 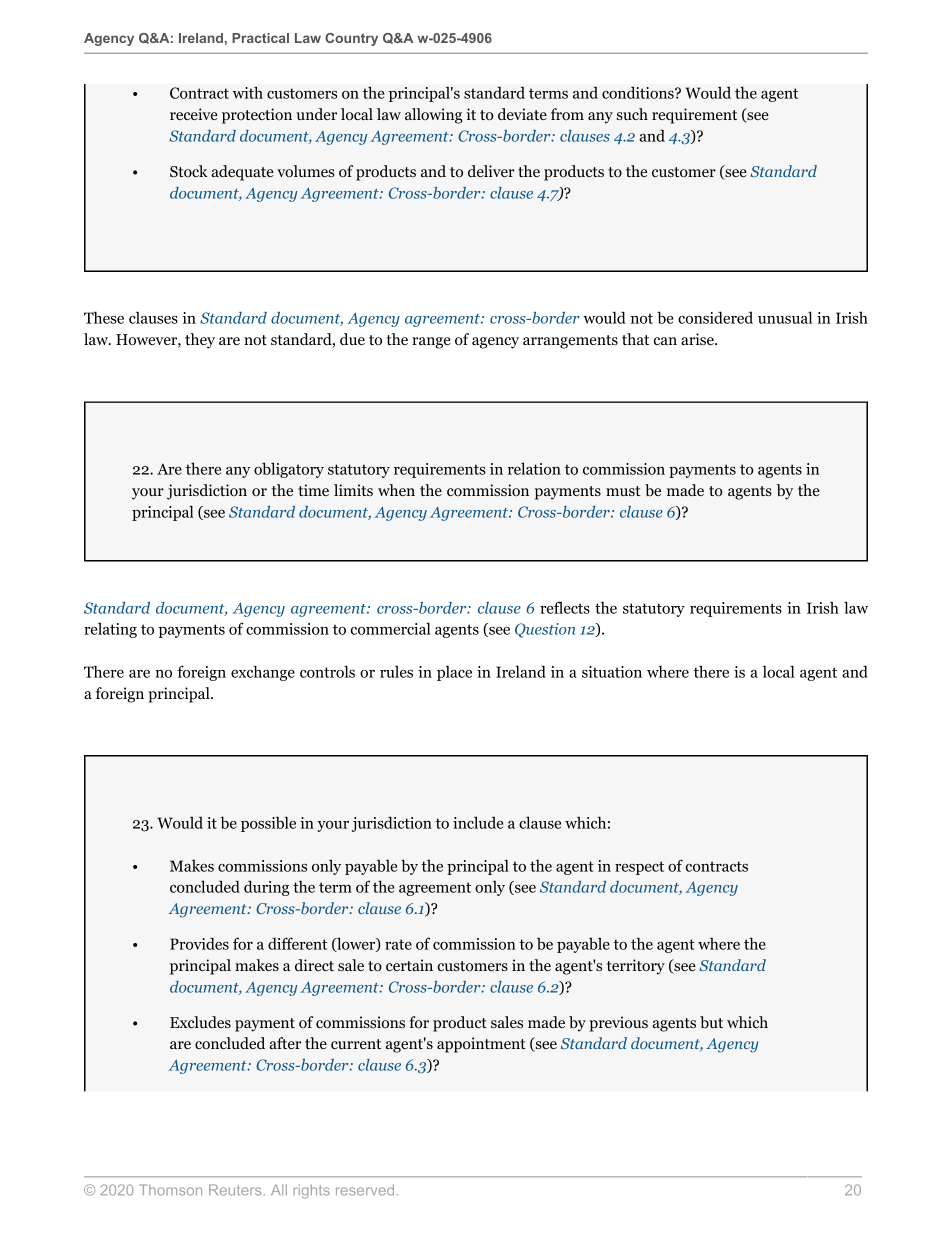 What do you see at coordinates (199, 943) in the screenshot?
I see `Provides` at bounding box center [199, 943].
